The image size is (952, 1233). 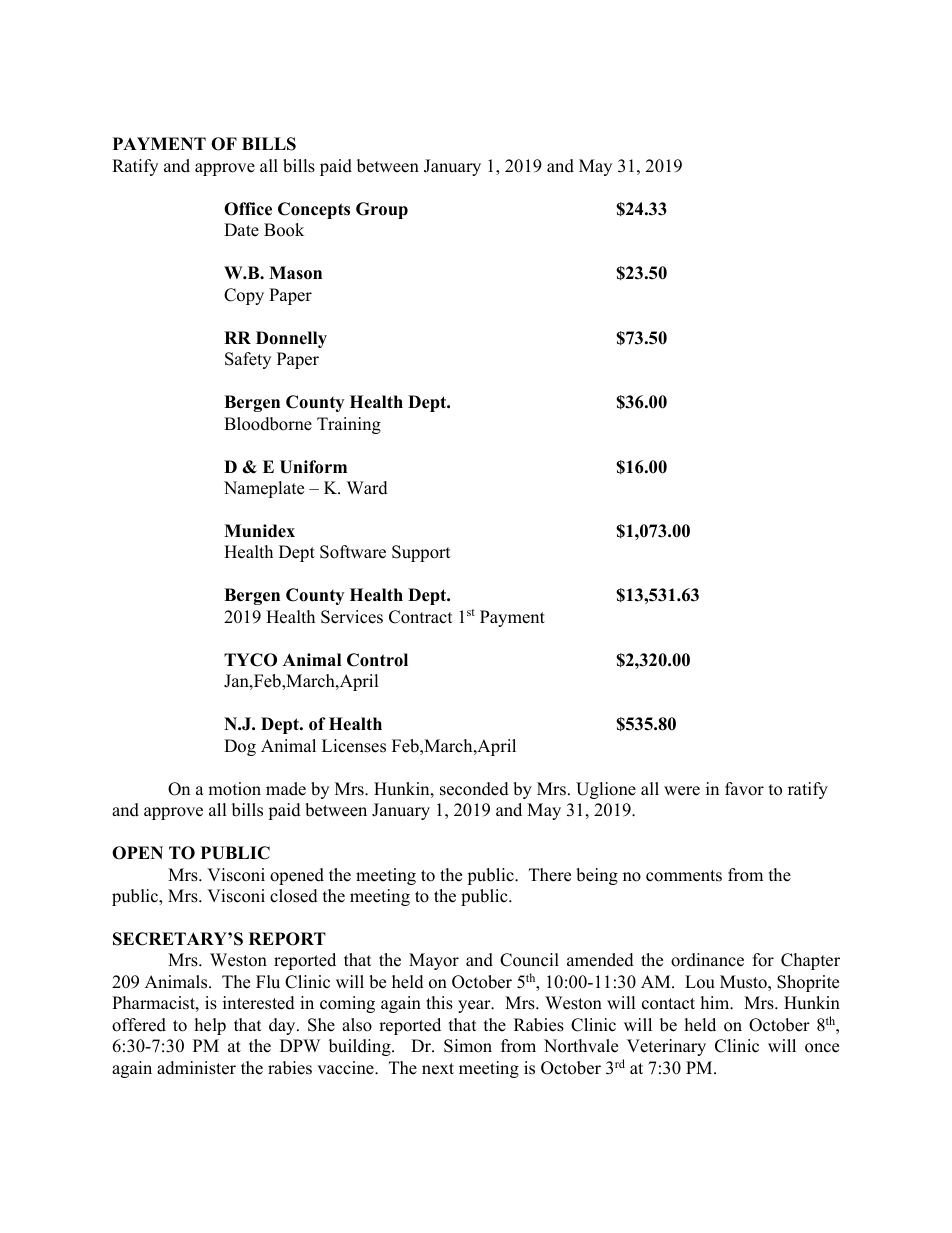 What do you see at coordinates (744, 789) in the document?
I see `favor` at bounding box center [744, 789].
